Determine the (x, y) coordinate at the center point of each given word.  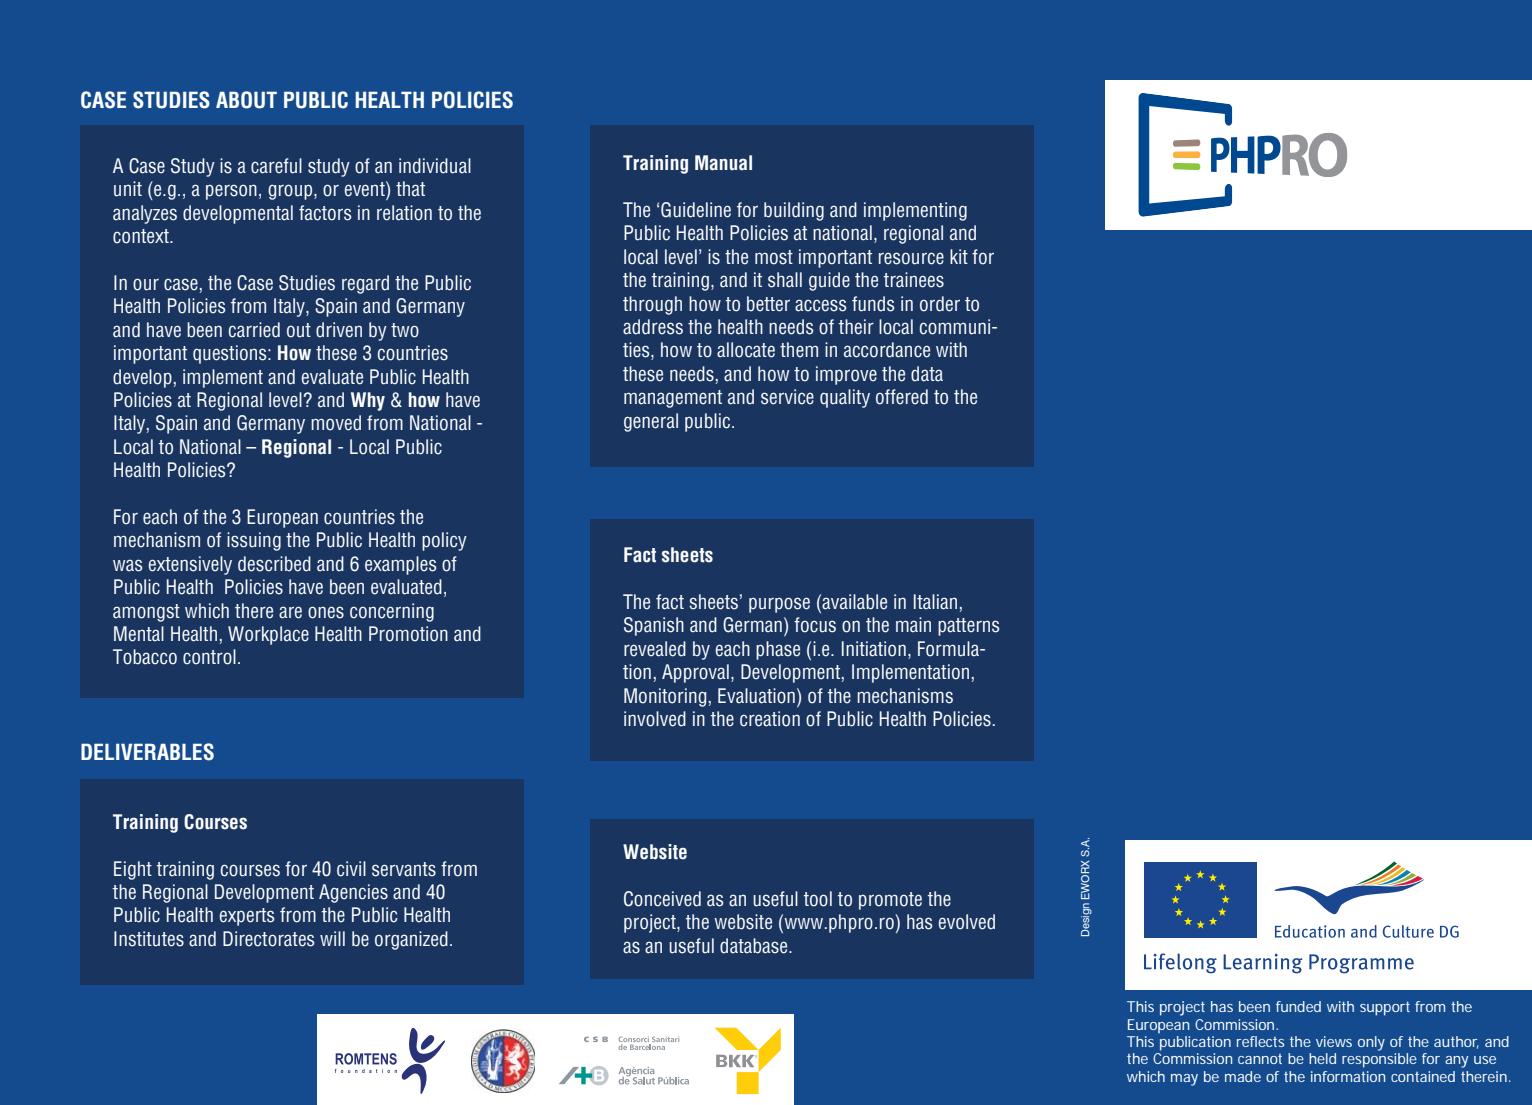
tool (818, 899)
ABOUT (246, 100)
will (332, 938)
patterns (968, 627)
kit (959, 256)
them (799, 350)
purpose (779, 605)
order (940, 304)
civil (351, 869)
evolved (967, 922)
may (1184, 1080)
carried (254, 330)
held (1322, 1058)
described (274, 564)
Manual (723, 163)
